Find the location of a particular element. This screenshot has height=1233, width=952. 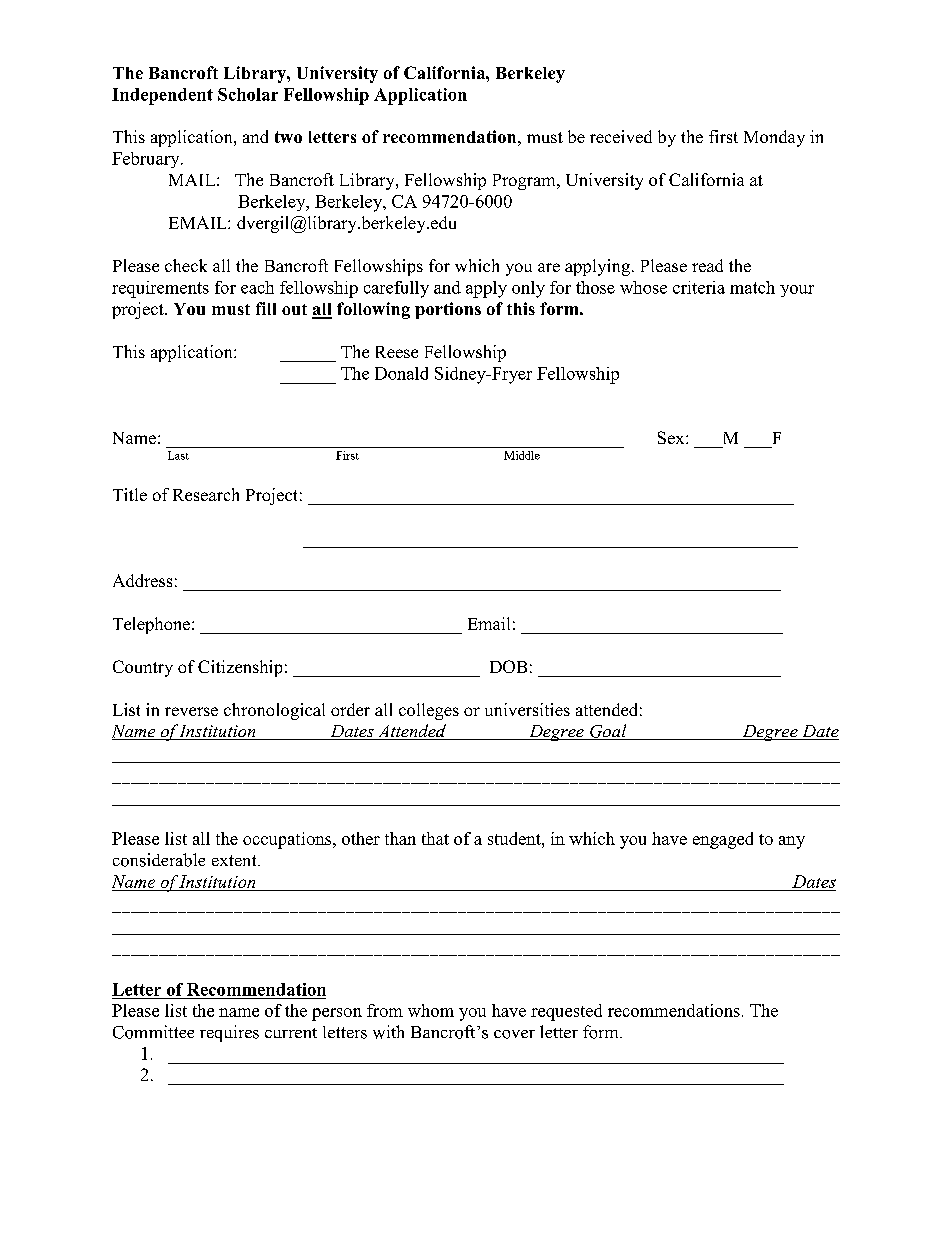

portions is located at coordinates (448, 310).
